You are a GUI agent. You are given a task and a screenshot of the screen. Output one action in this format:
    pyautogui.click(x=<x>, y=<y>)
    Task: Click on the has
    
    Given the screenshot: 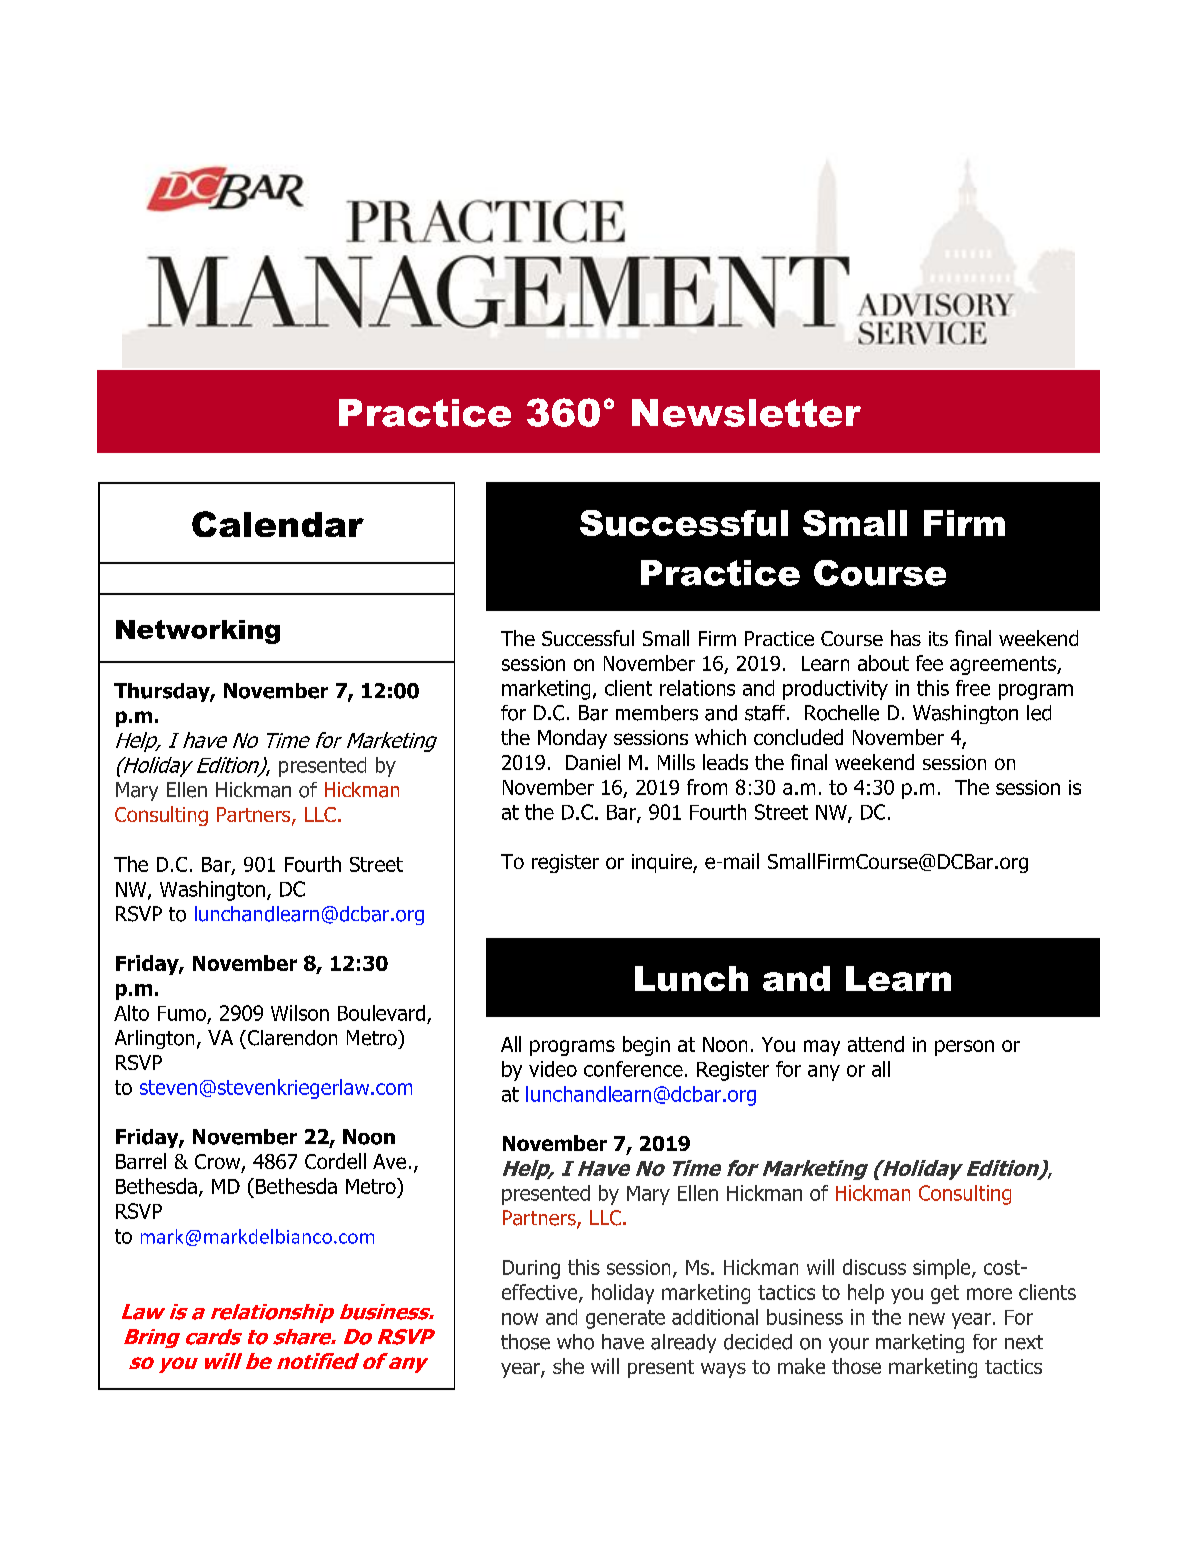 What is the action you would take?
    pyautogui.click(x=906, y=638)
